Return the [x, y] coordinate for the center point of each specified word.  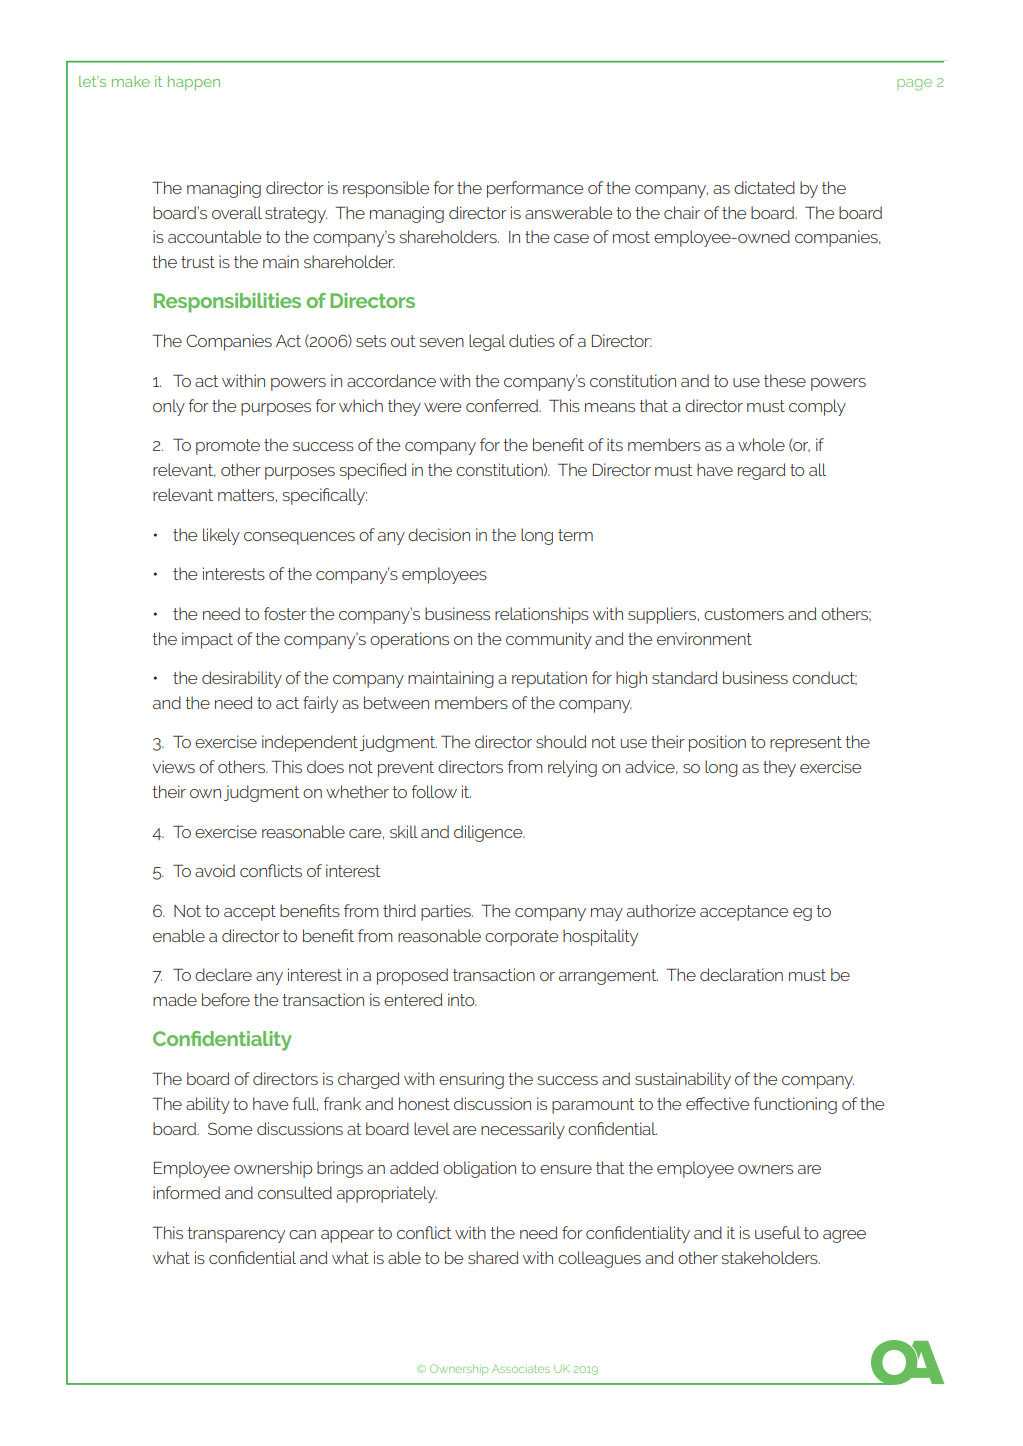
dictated [764, 187]
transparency [236, 1235]
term [575, 535]
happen [194, 83]
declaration [741, 974]
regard [762, 471]
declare [223, 974]
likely [221, 536]
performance [535, 189]
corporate [521, 938]
